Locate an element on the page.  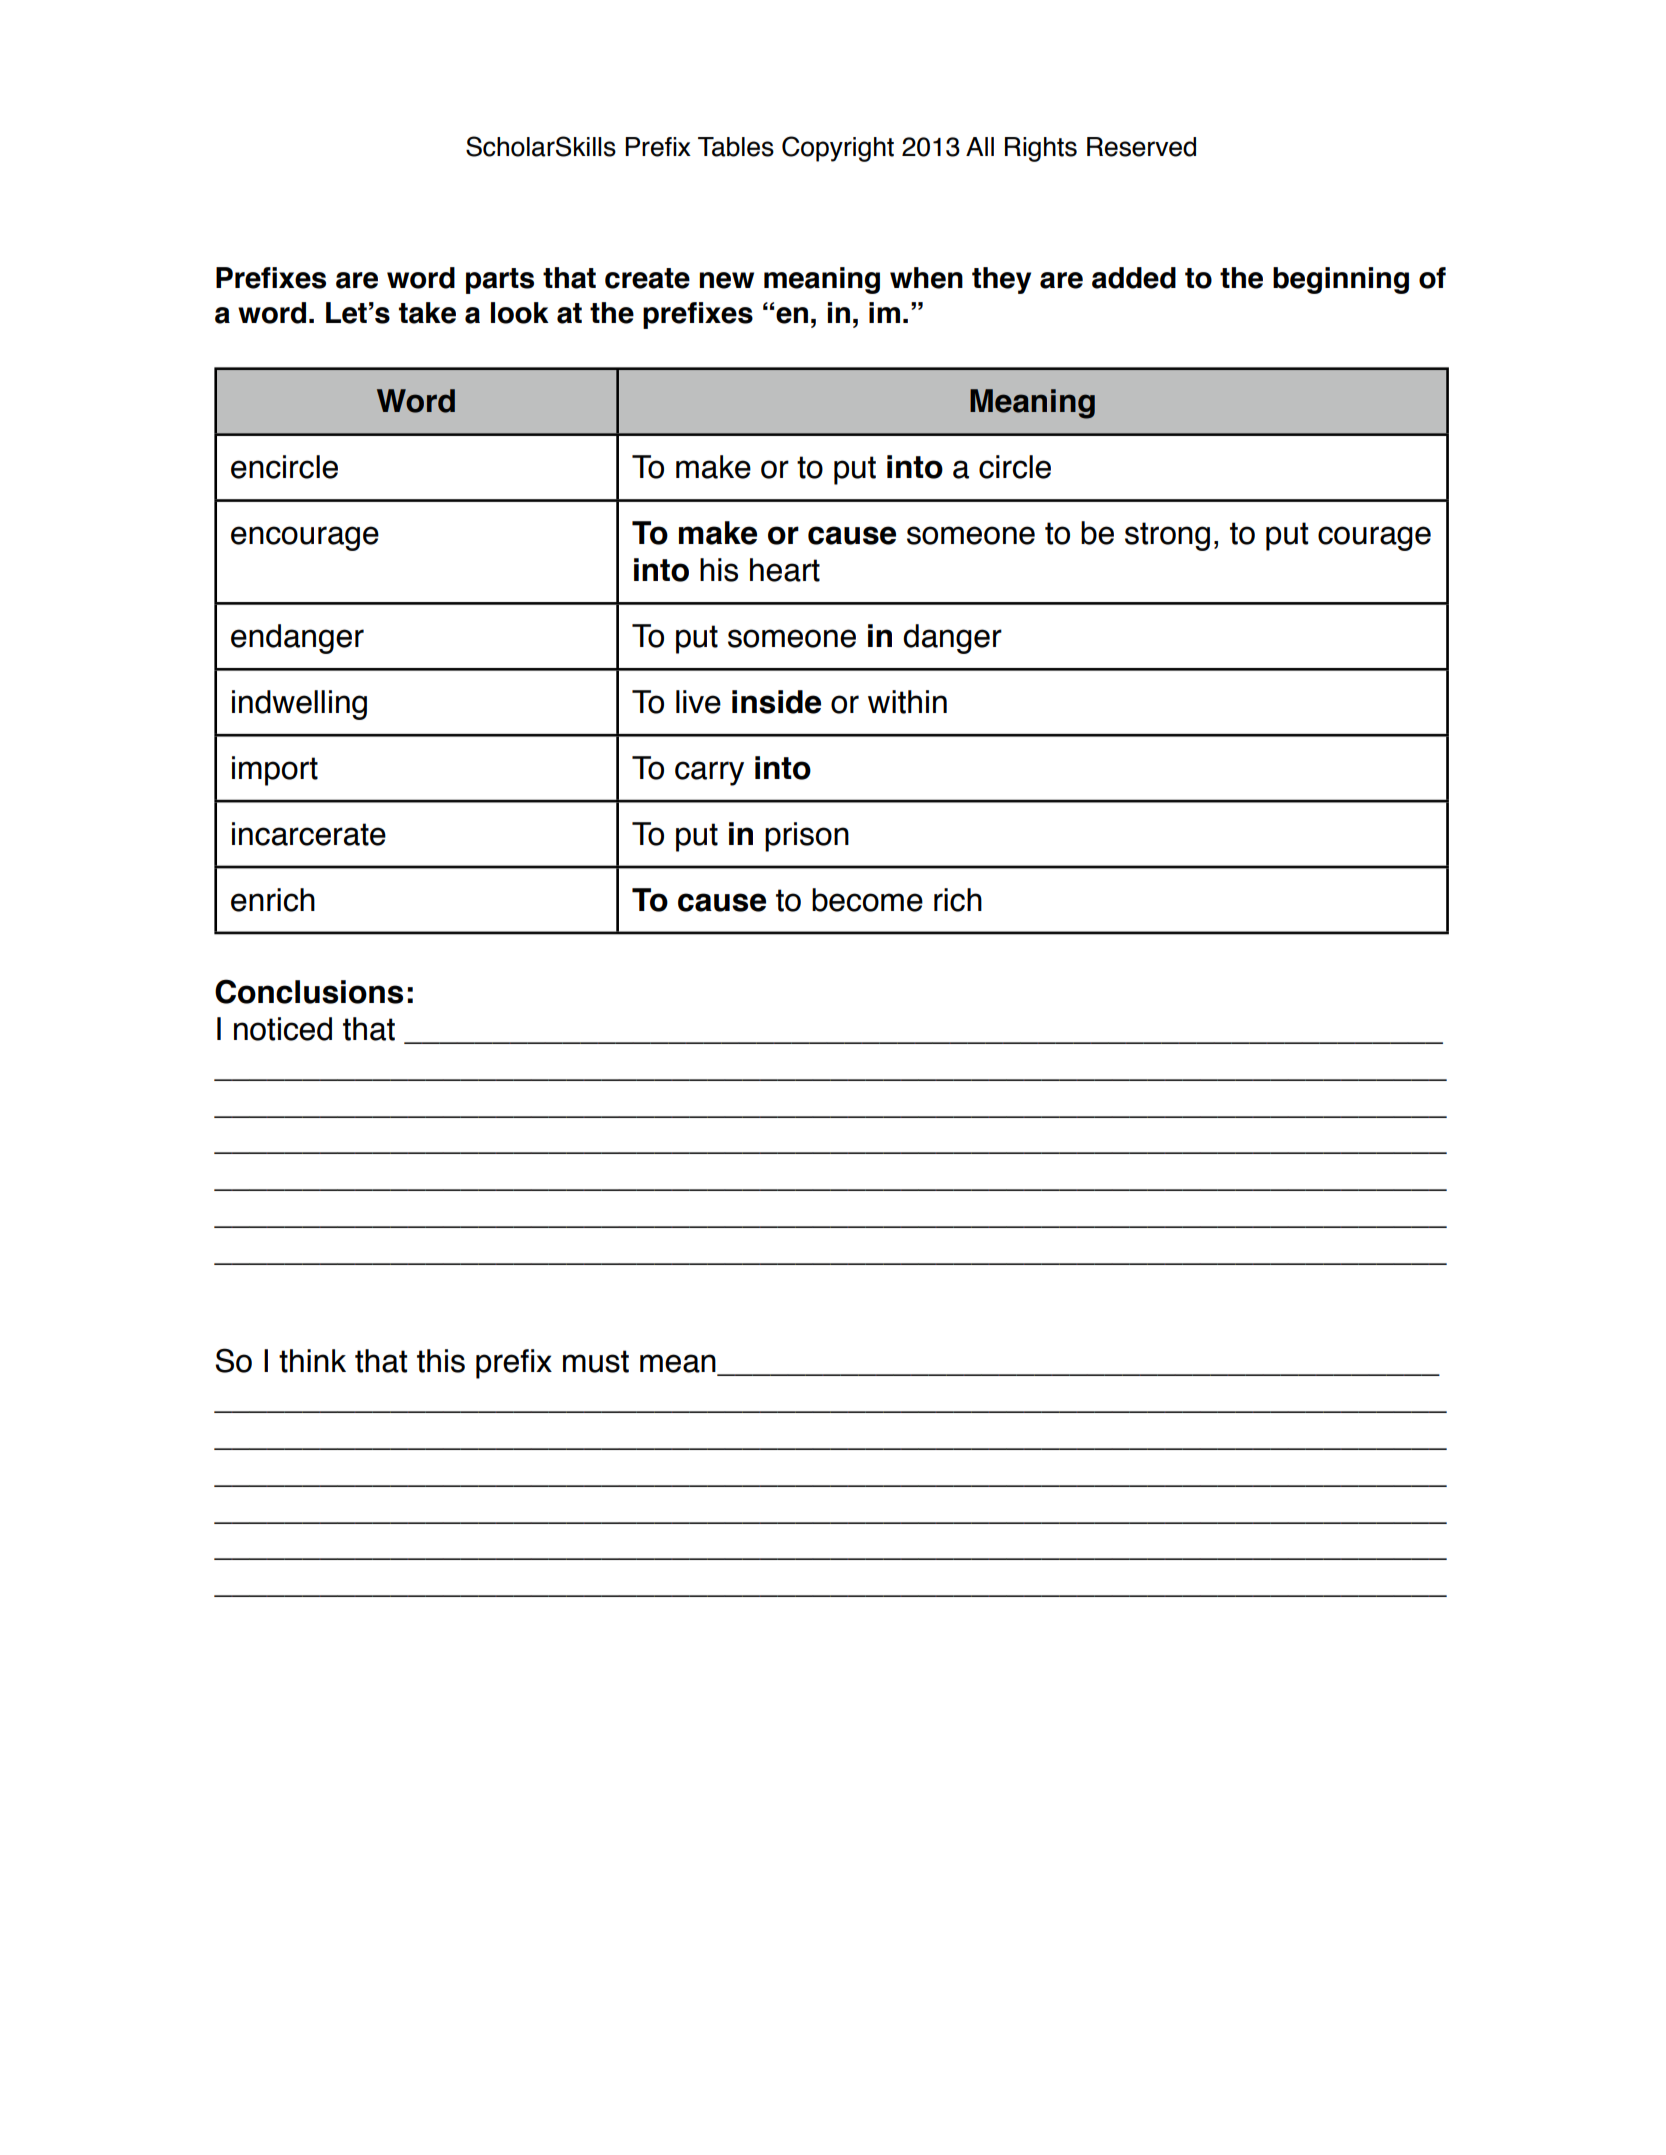
parts is located at coordinates (500, 281).
